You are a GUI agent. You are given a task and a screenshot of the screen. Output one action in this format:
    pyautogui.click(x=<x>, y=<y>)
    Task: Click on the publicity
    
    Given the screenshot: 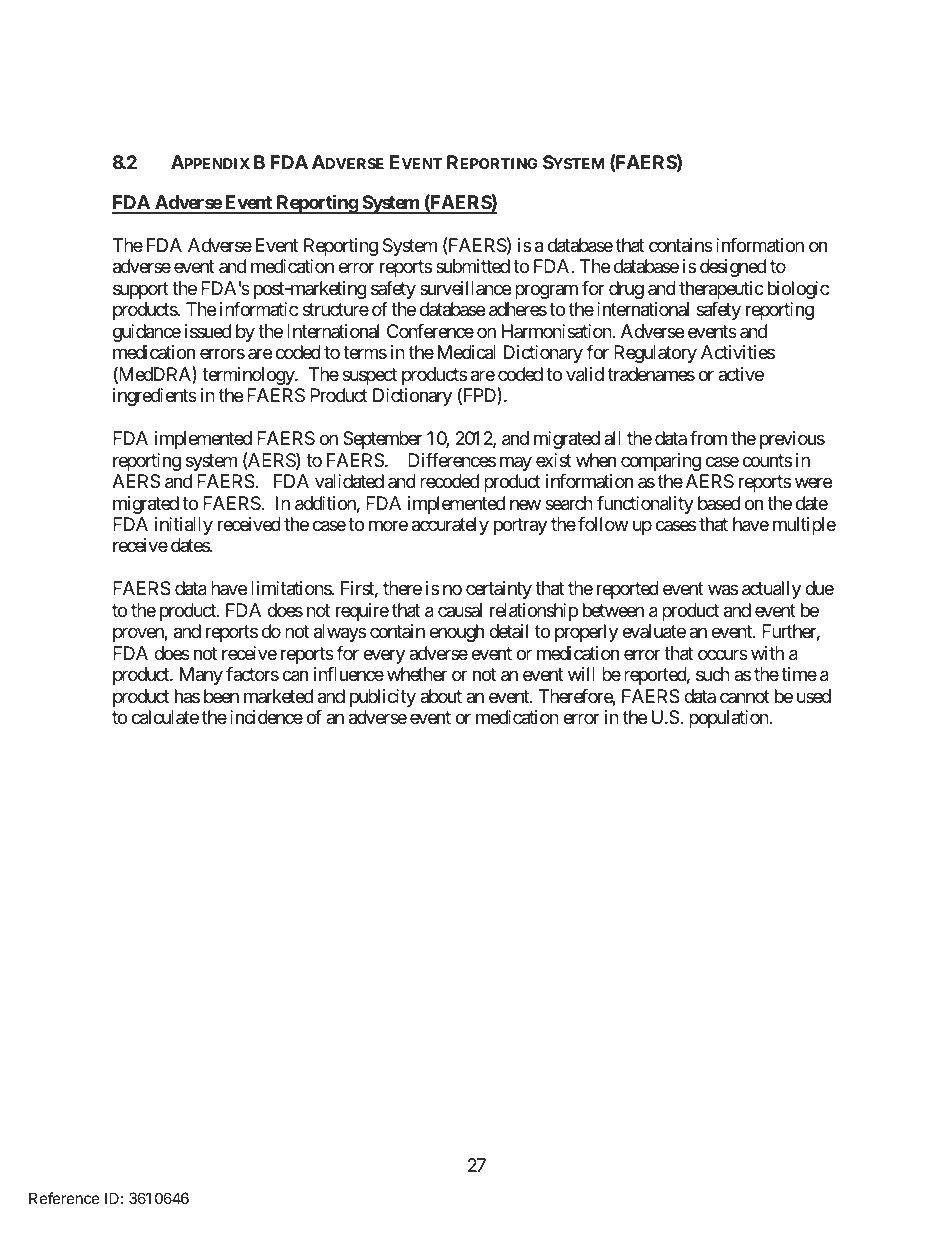 What is the action you would take?
    pyautogui.click(x=383, y=698)
